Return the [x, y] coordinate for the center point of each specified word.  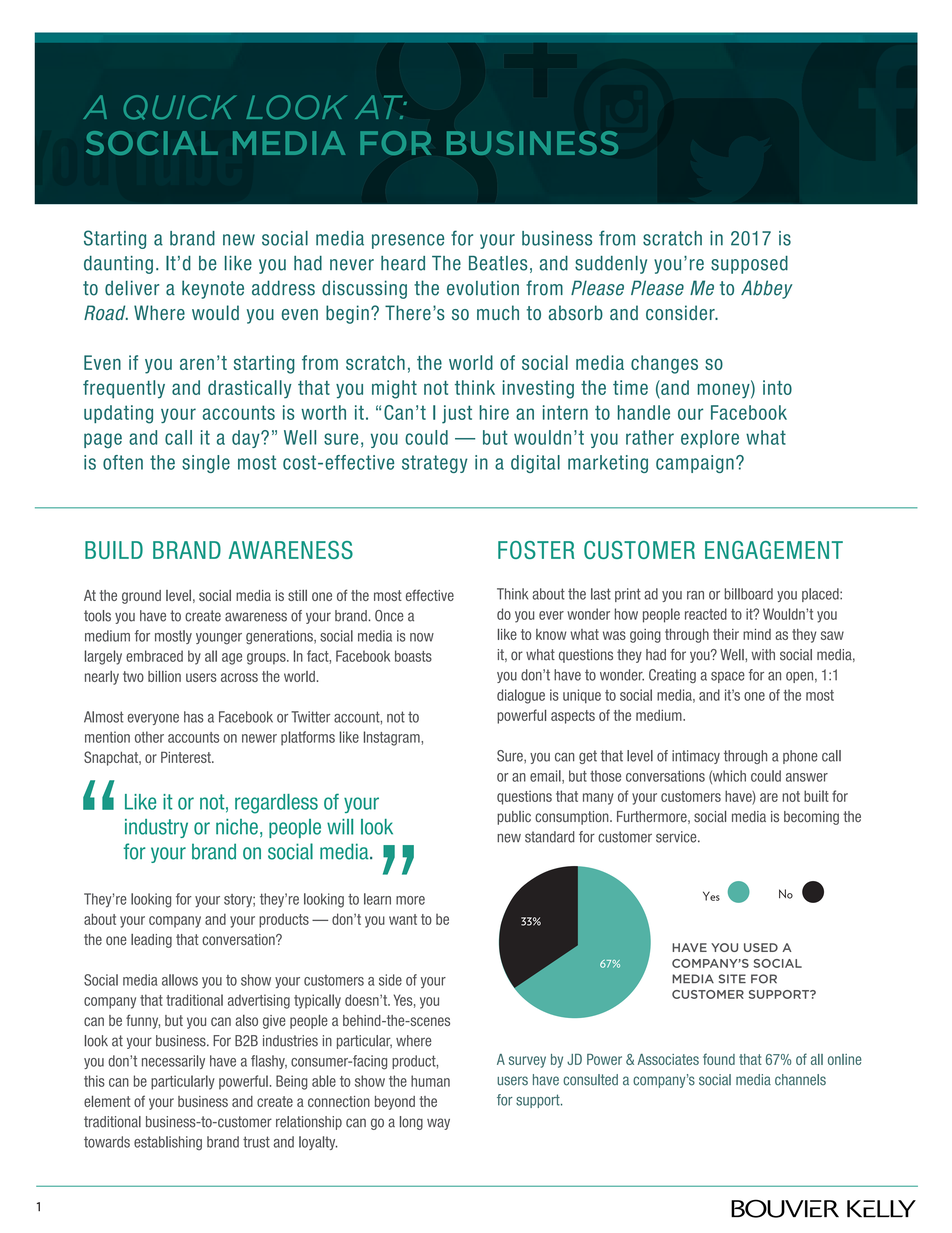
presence [408, 241]
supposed [749, 265]
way [438, 1124]
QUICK [180, 107]
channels [800, 1080]
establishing [168, 1143]
